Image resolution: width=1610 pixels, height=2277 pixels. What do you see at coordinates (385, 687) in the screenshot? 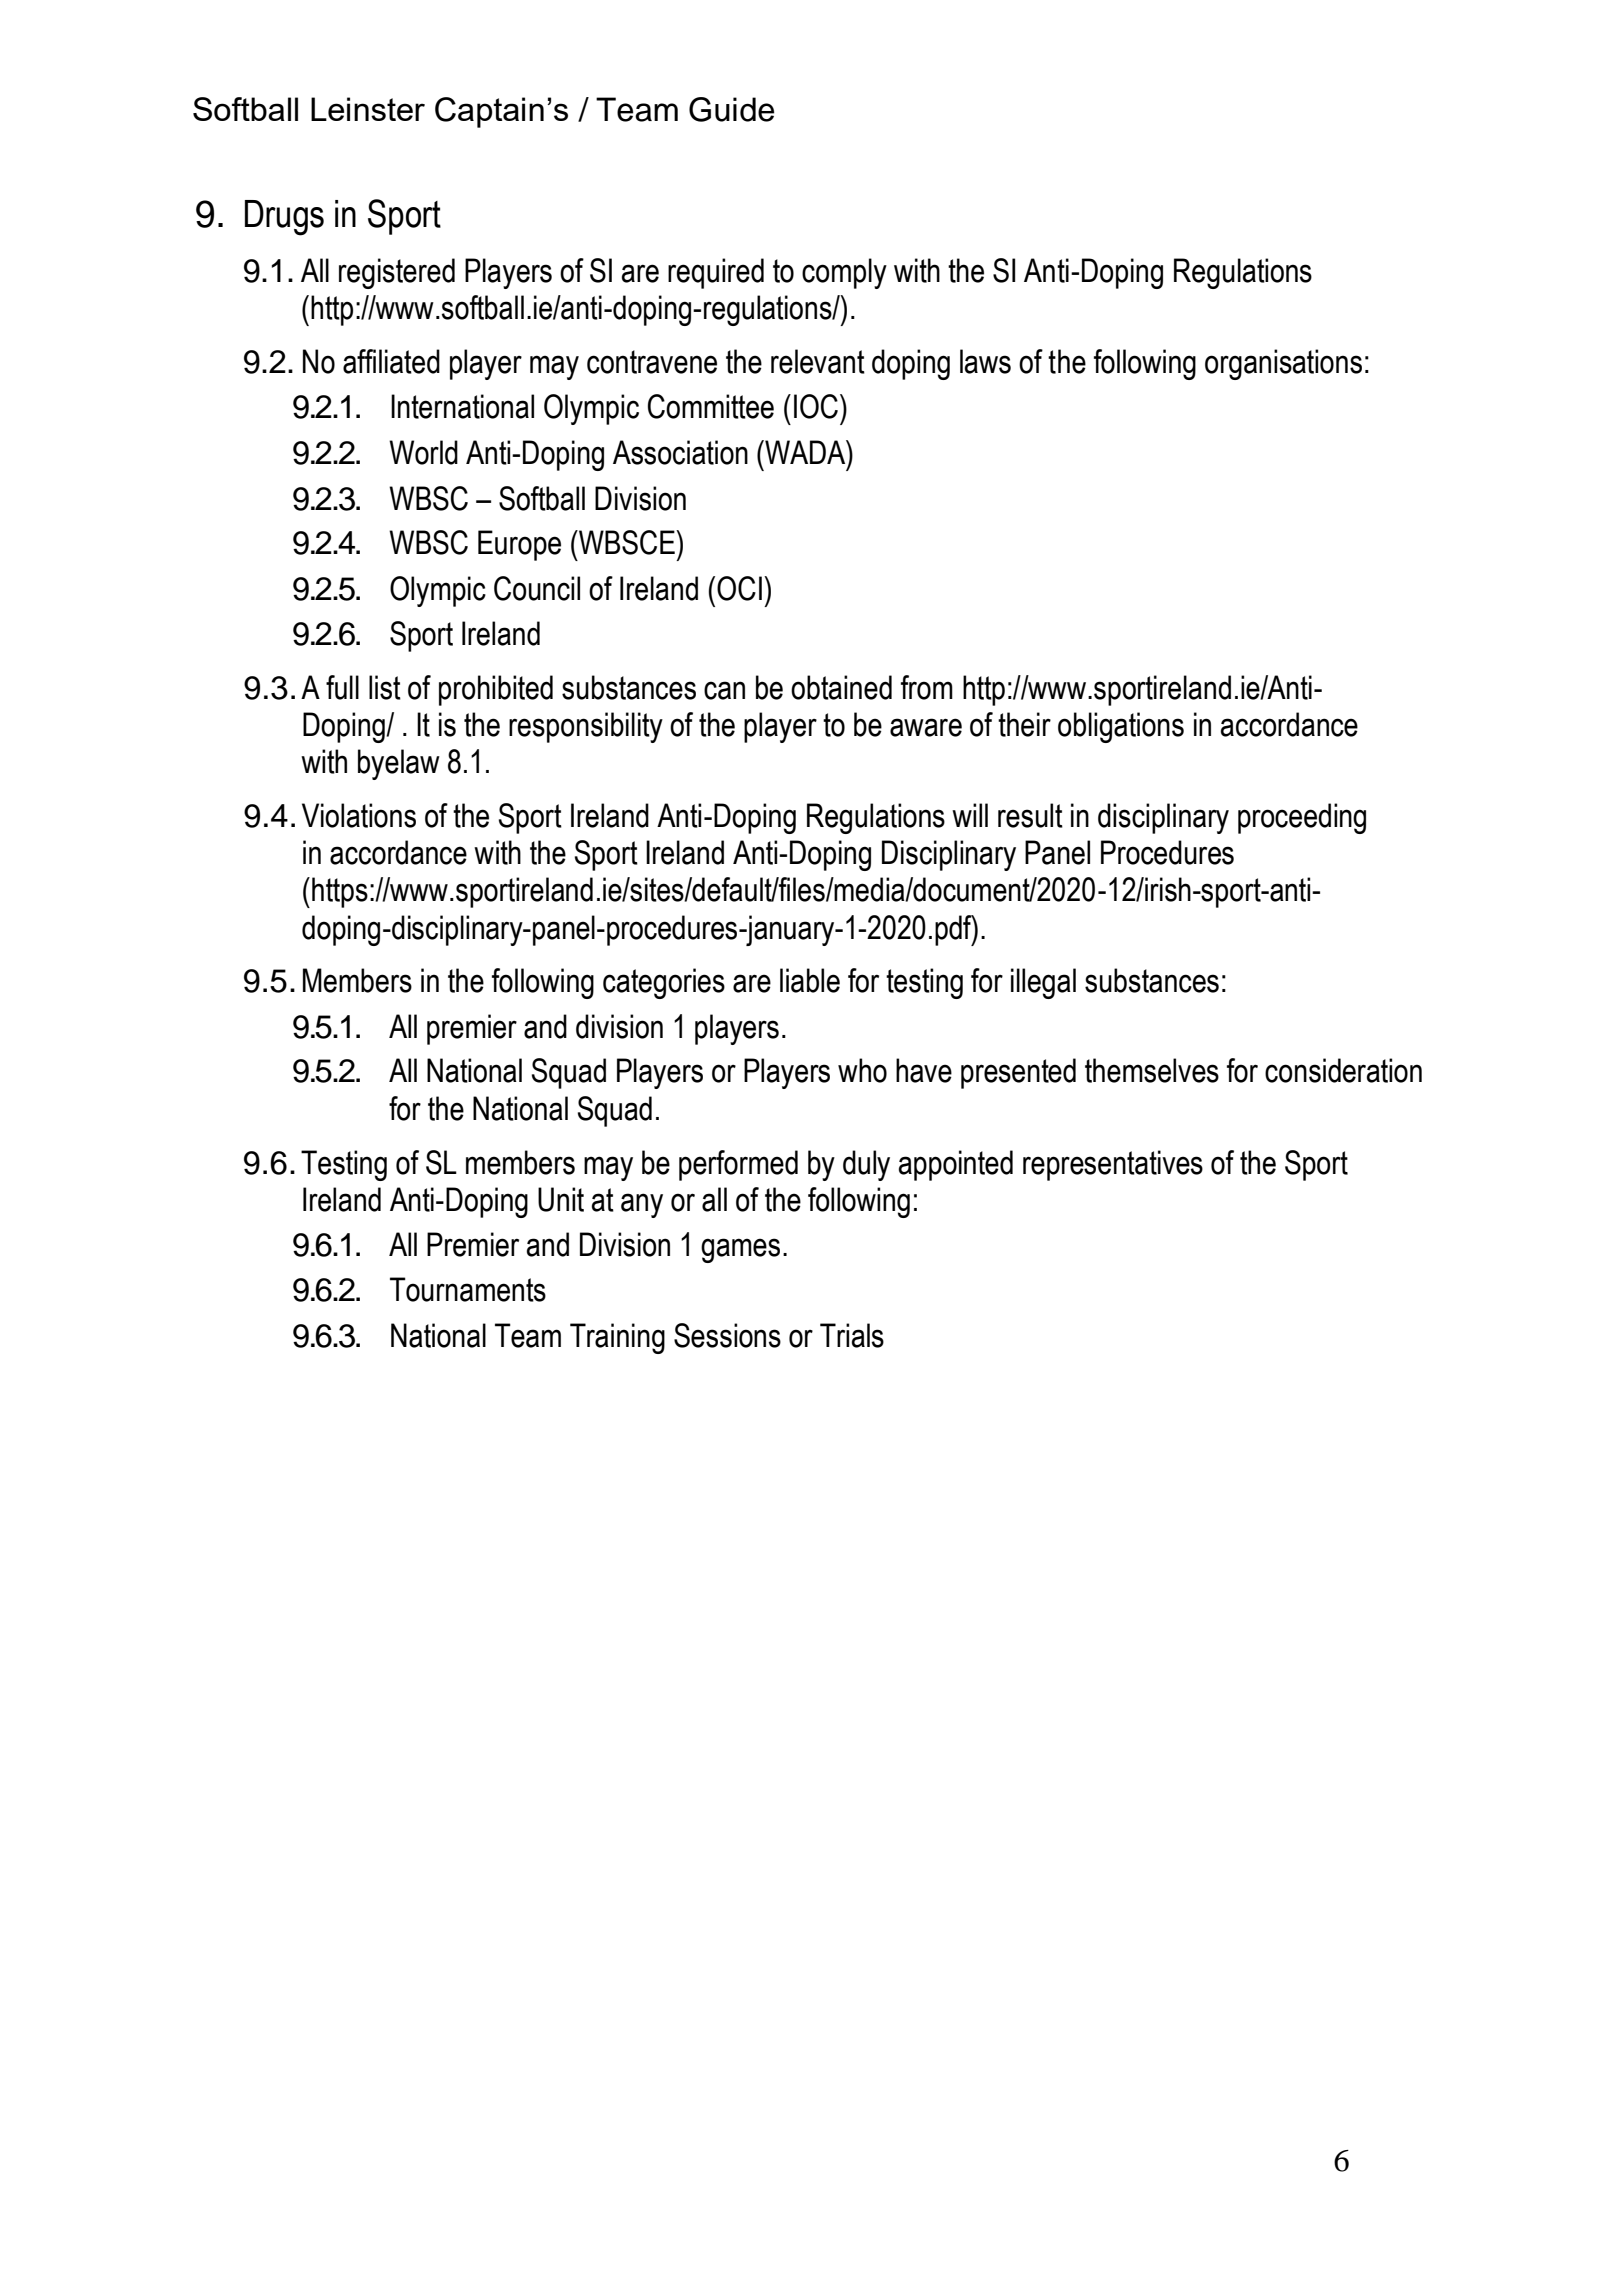
I see `list` at bounding box center [385, 687].
